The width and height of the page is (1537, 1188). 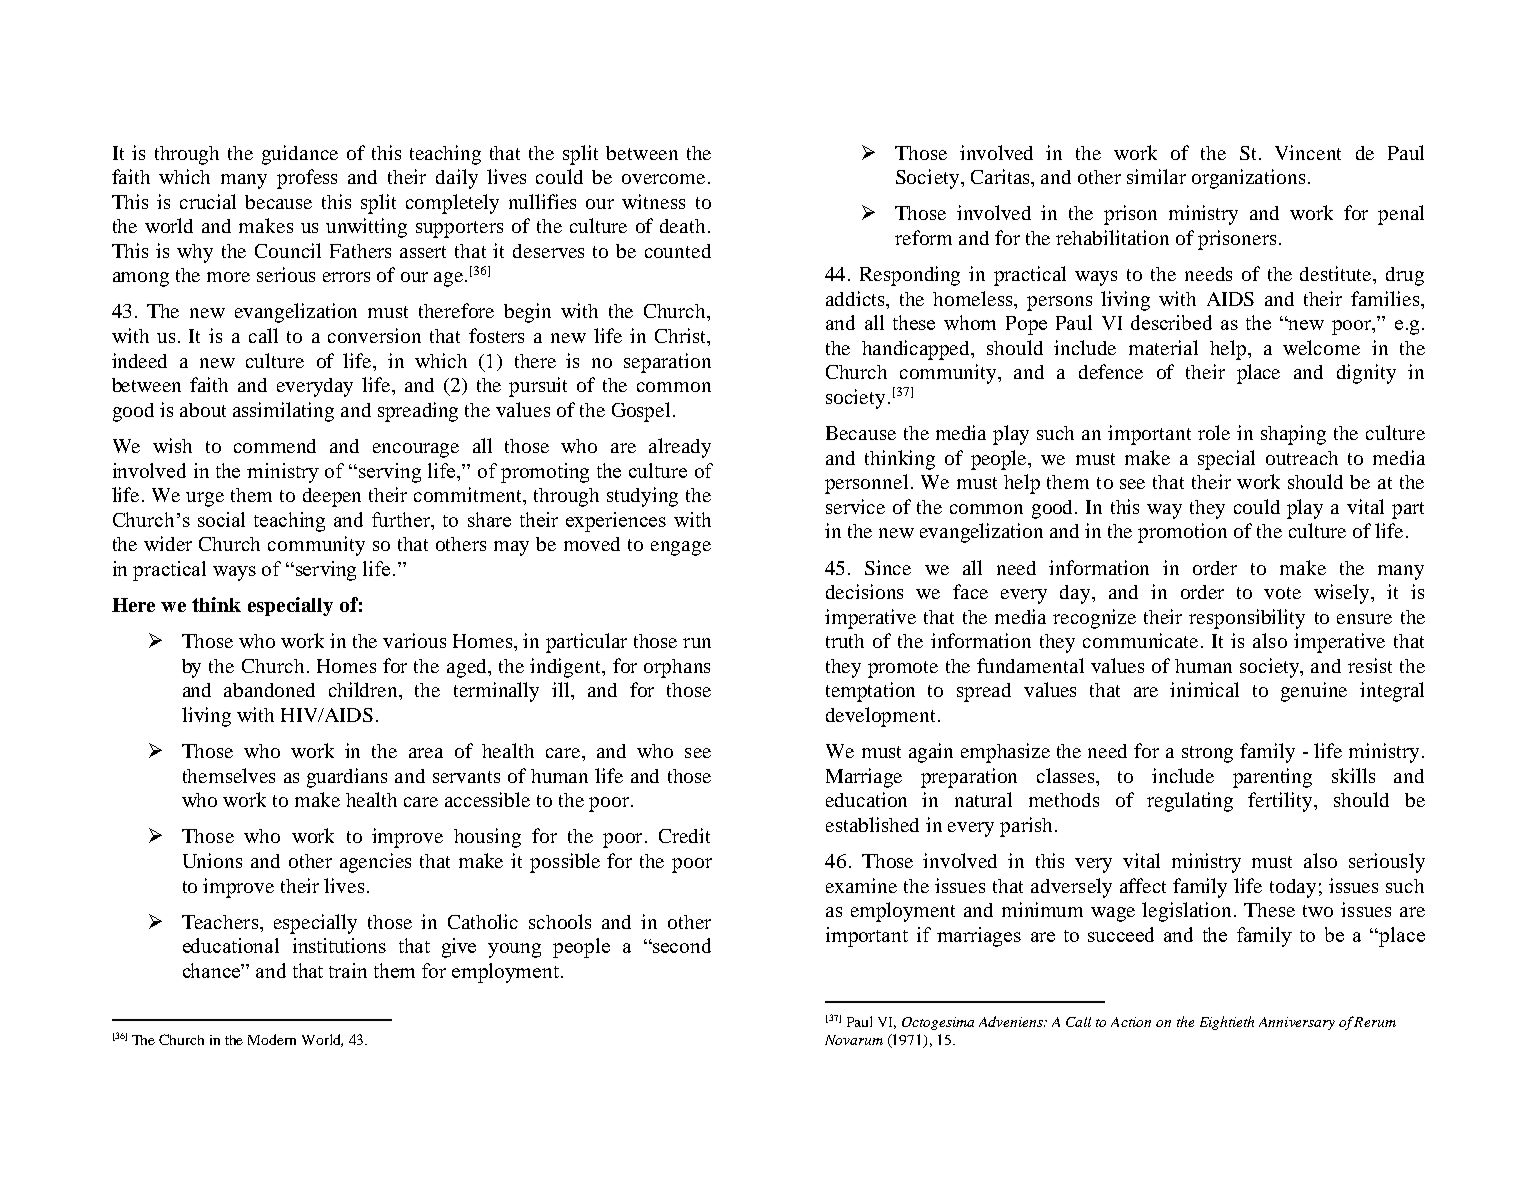 I want to click on vote, so click(x=1282, y=593).
